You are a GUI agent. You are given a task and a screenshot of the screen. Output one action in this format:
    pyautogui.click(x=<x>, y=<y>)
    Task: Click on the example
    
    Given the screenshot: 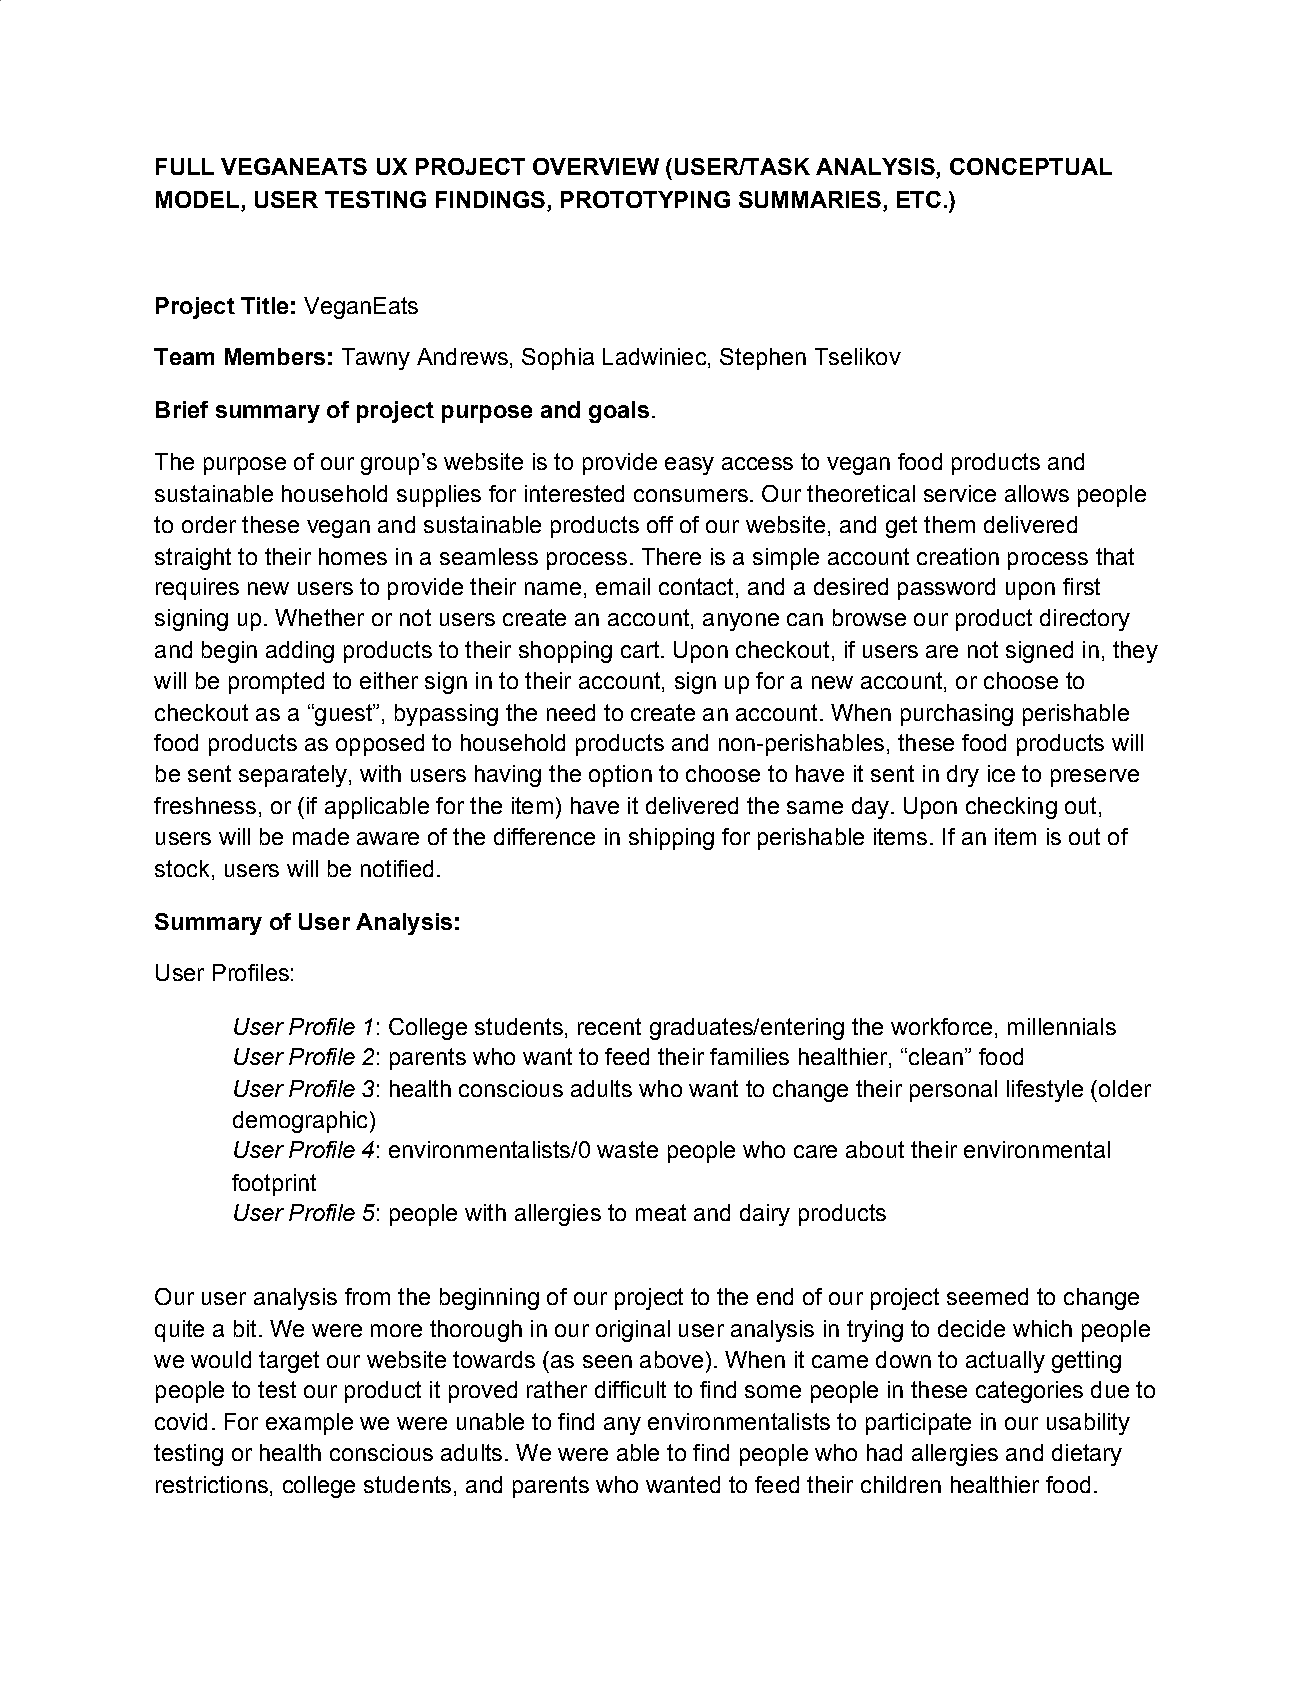 What is the action you would take?
    pyautogui.click(x=309, y=1424)
